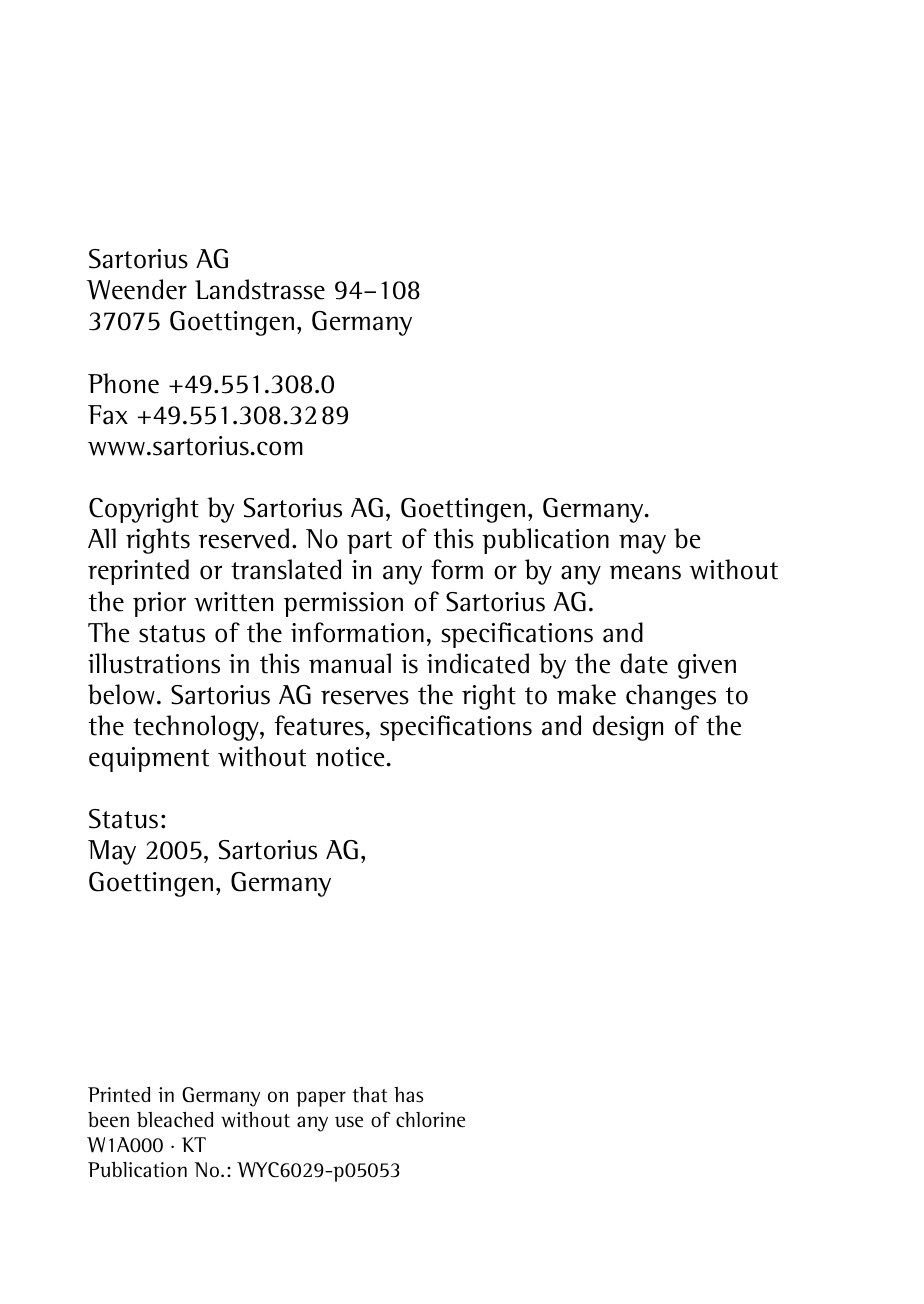 The width and height of the image is (924, 1304). What do you see at coordinates (369, 542) in the image?
I see `part` at bounding box center [369, 542].
